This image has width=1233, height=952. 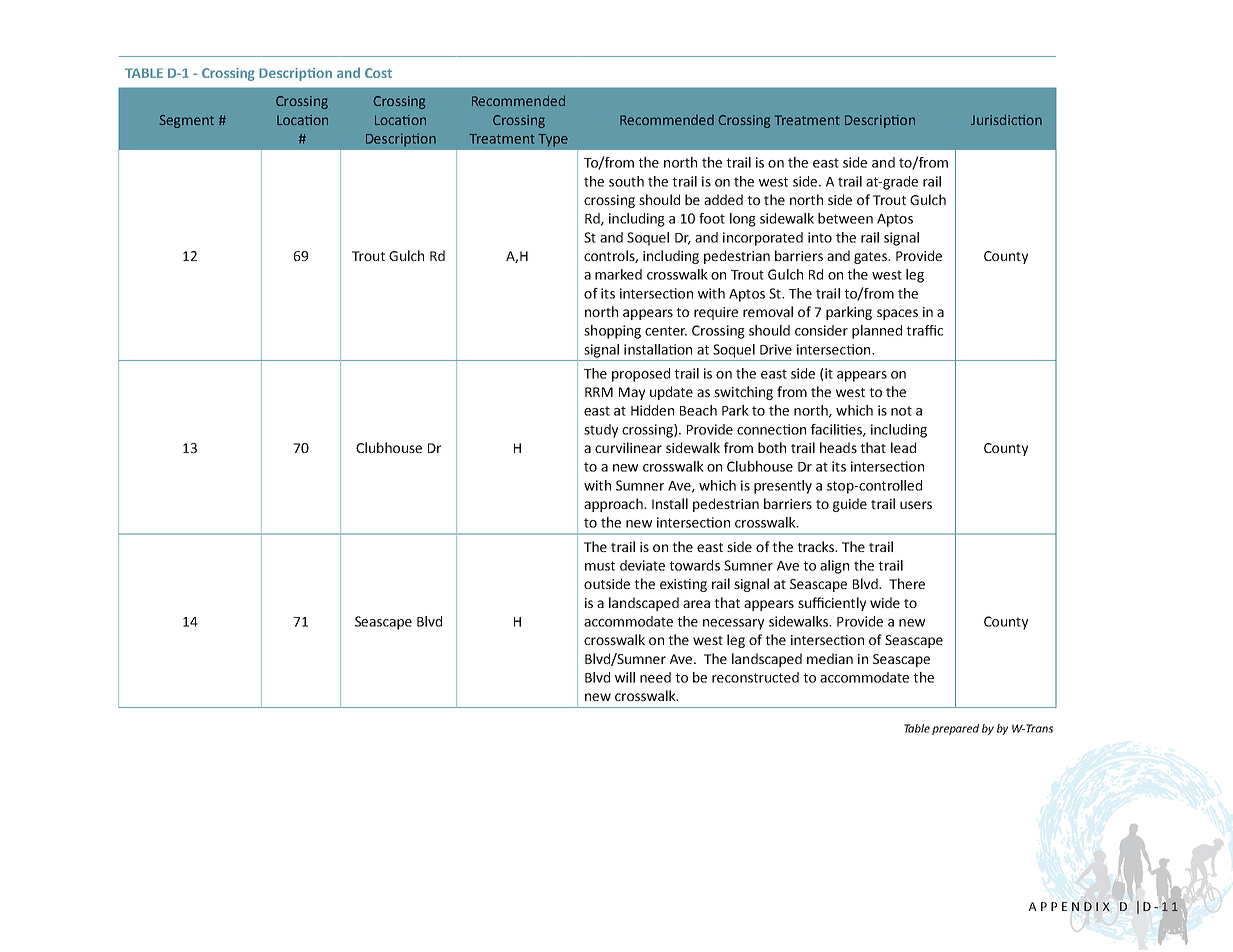 I want to click on Jurisdiction, so click(x=1006, y=119).
